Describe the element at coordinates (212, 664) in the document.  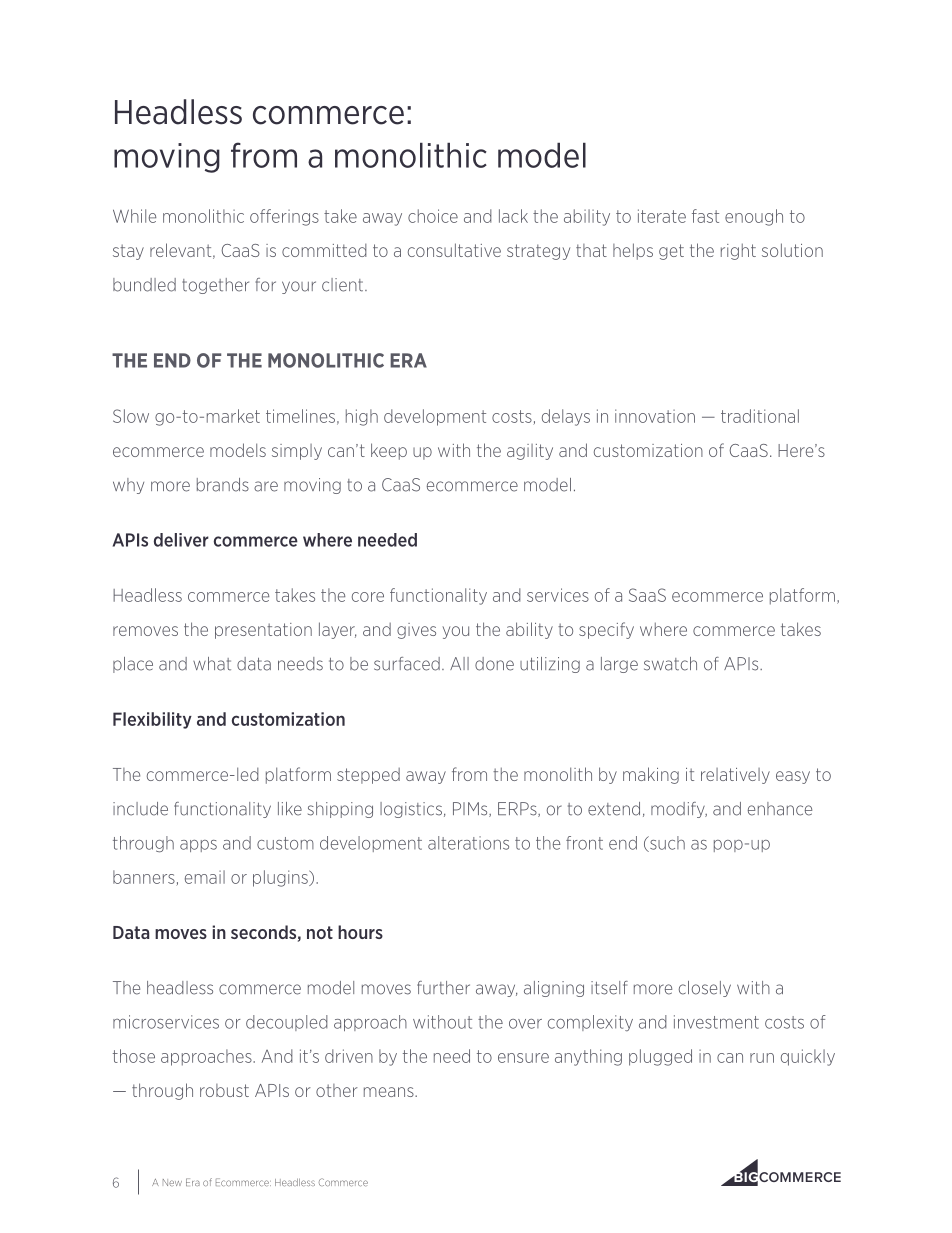
I see `what` at that location.
